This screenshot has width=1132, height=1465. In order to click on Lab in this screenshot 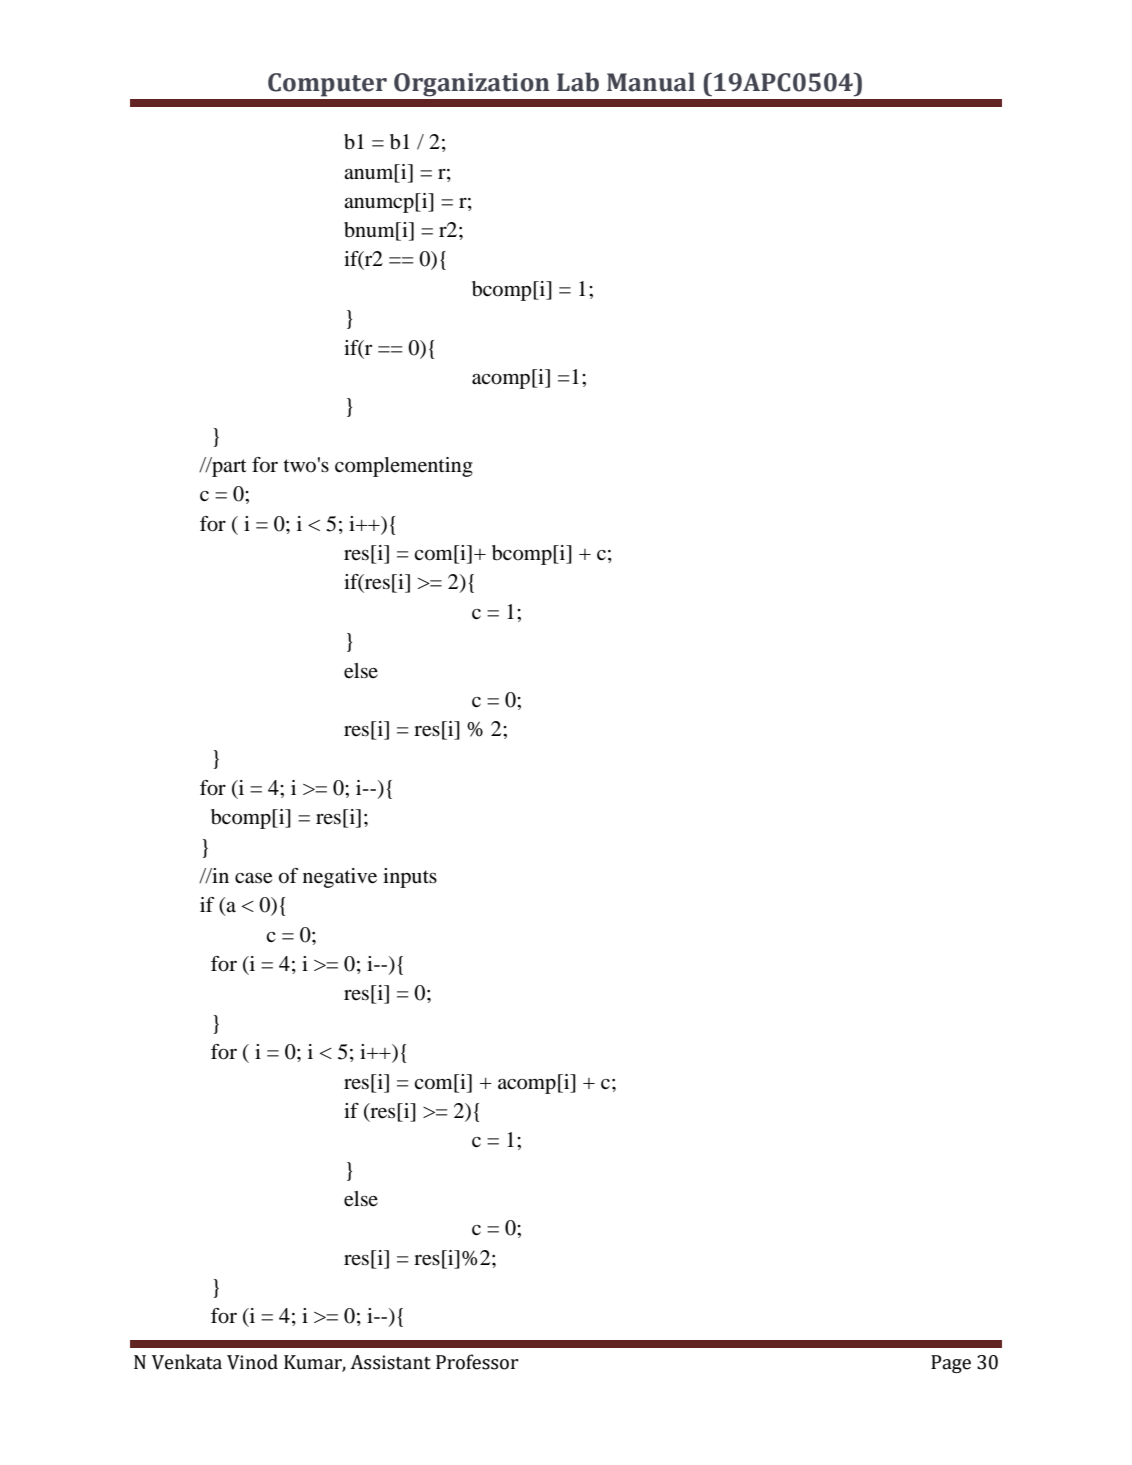, I will do `click(578, 82)`.
